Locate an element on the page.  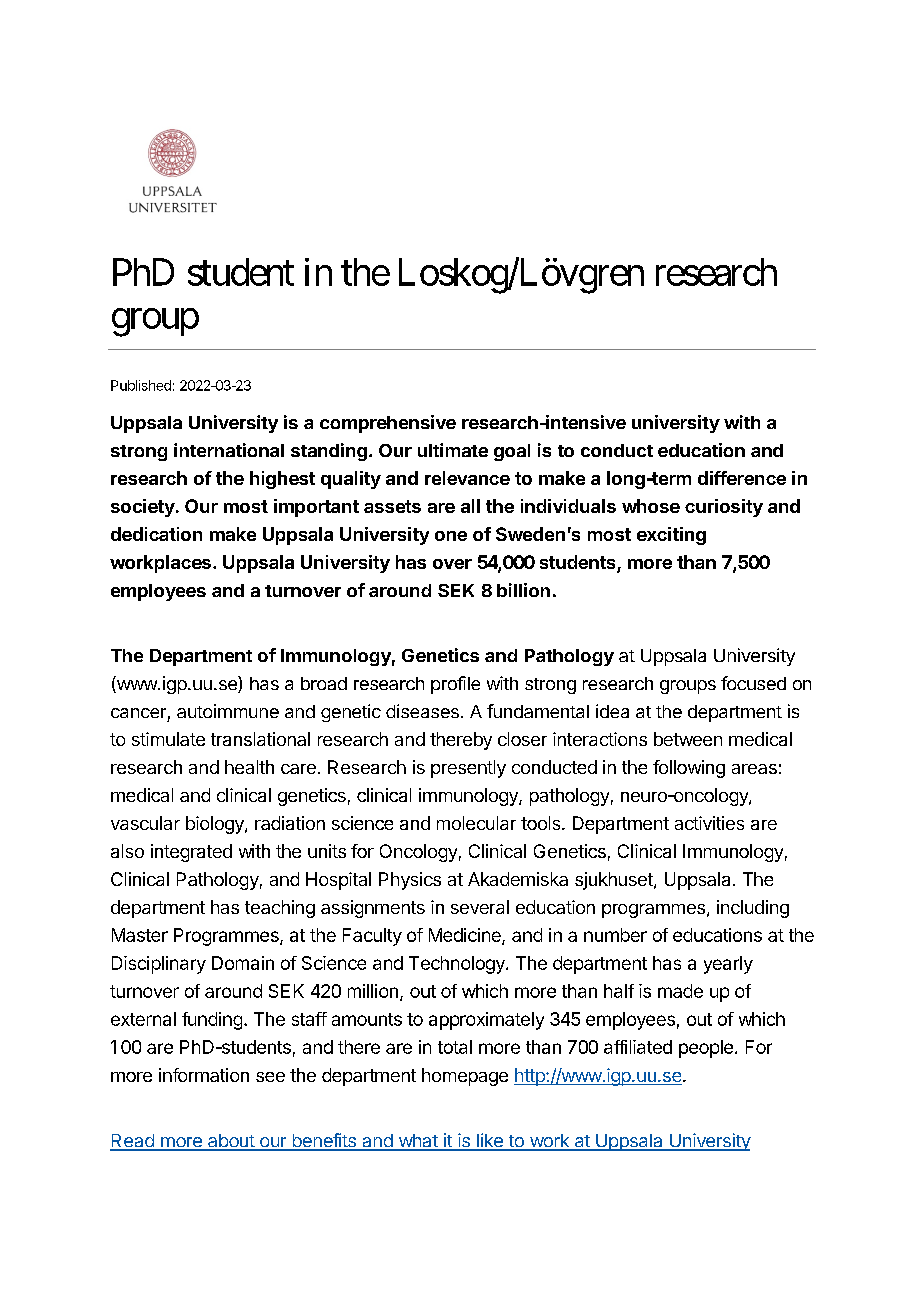
comprehensive is located at coordinates (388, 424).
